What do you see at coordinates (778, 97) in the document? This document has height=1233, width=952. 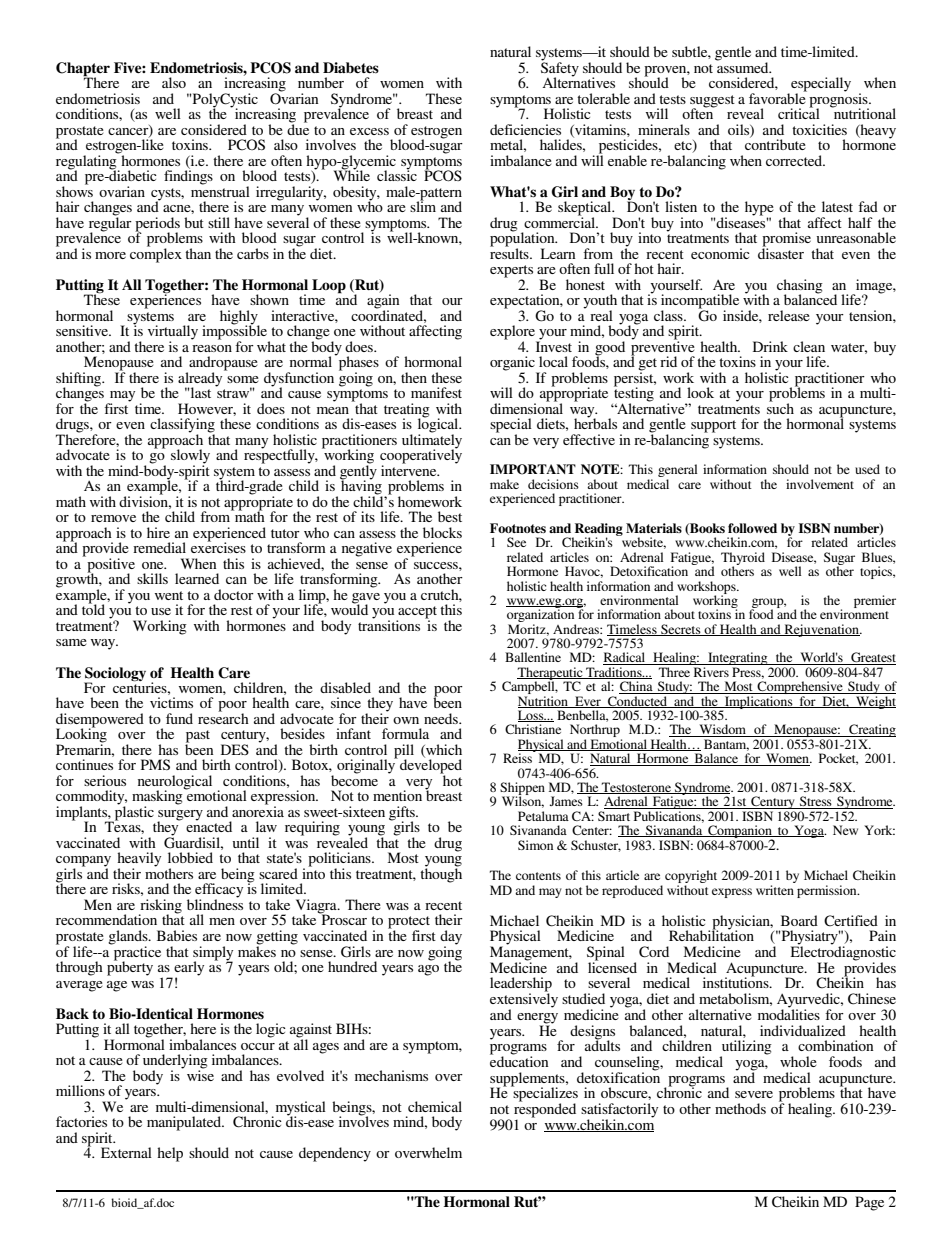 I see `favorable` at bounding box center [778, 97].
